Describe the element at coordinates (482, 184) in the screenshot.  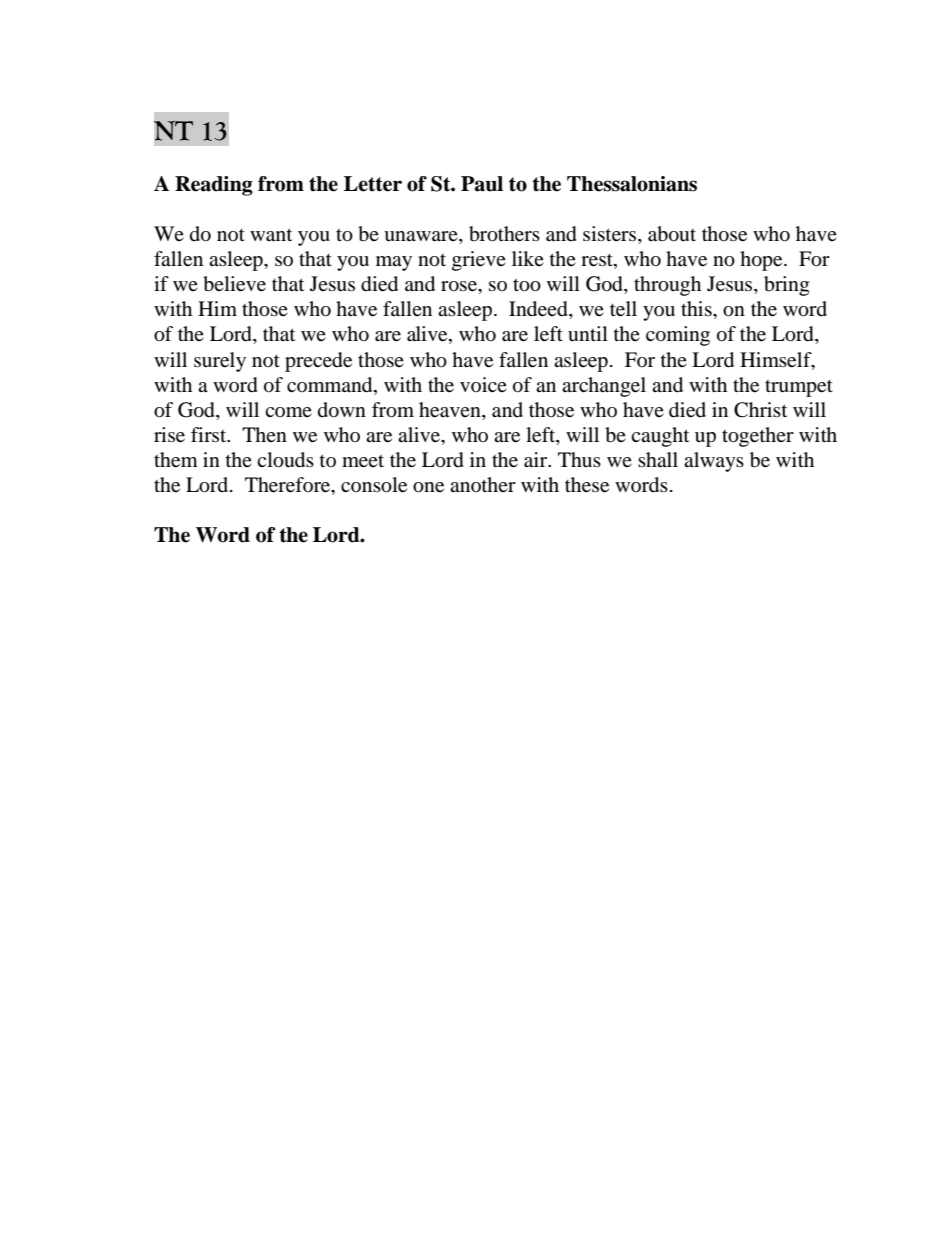
I see `Paul` at that location.
